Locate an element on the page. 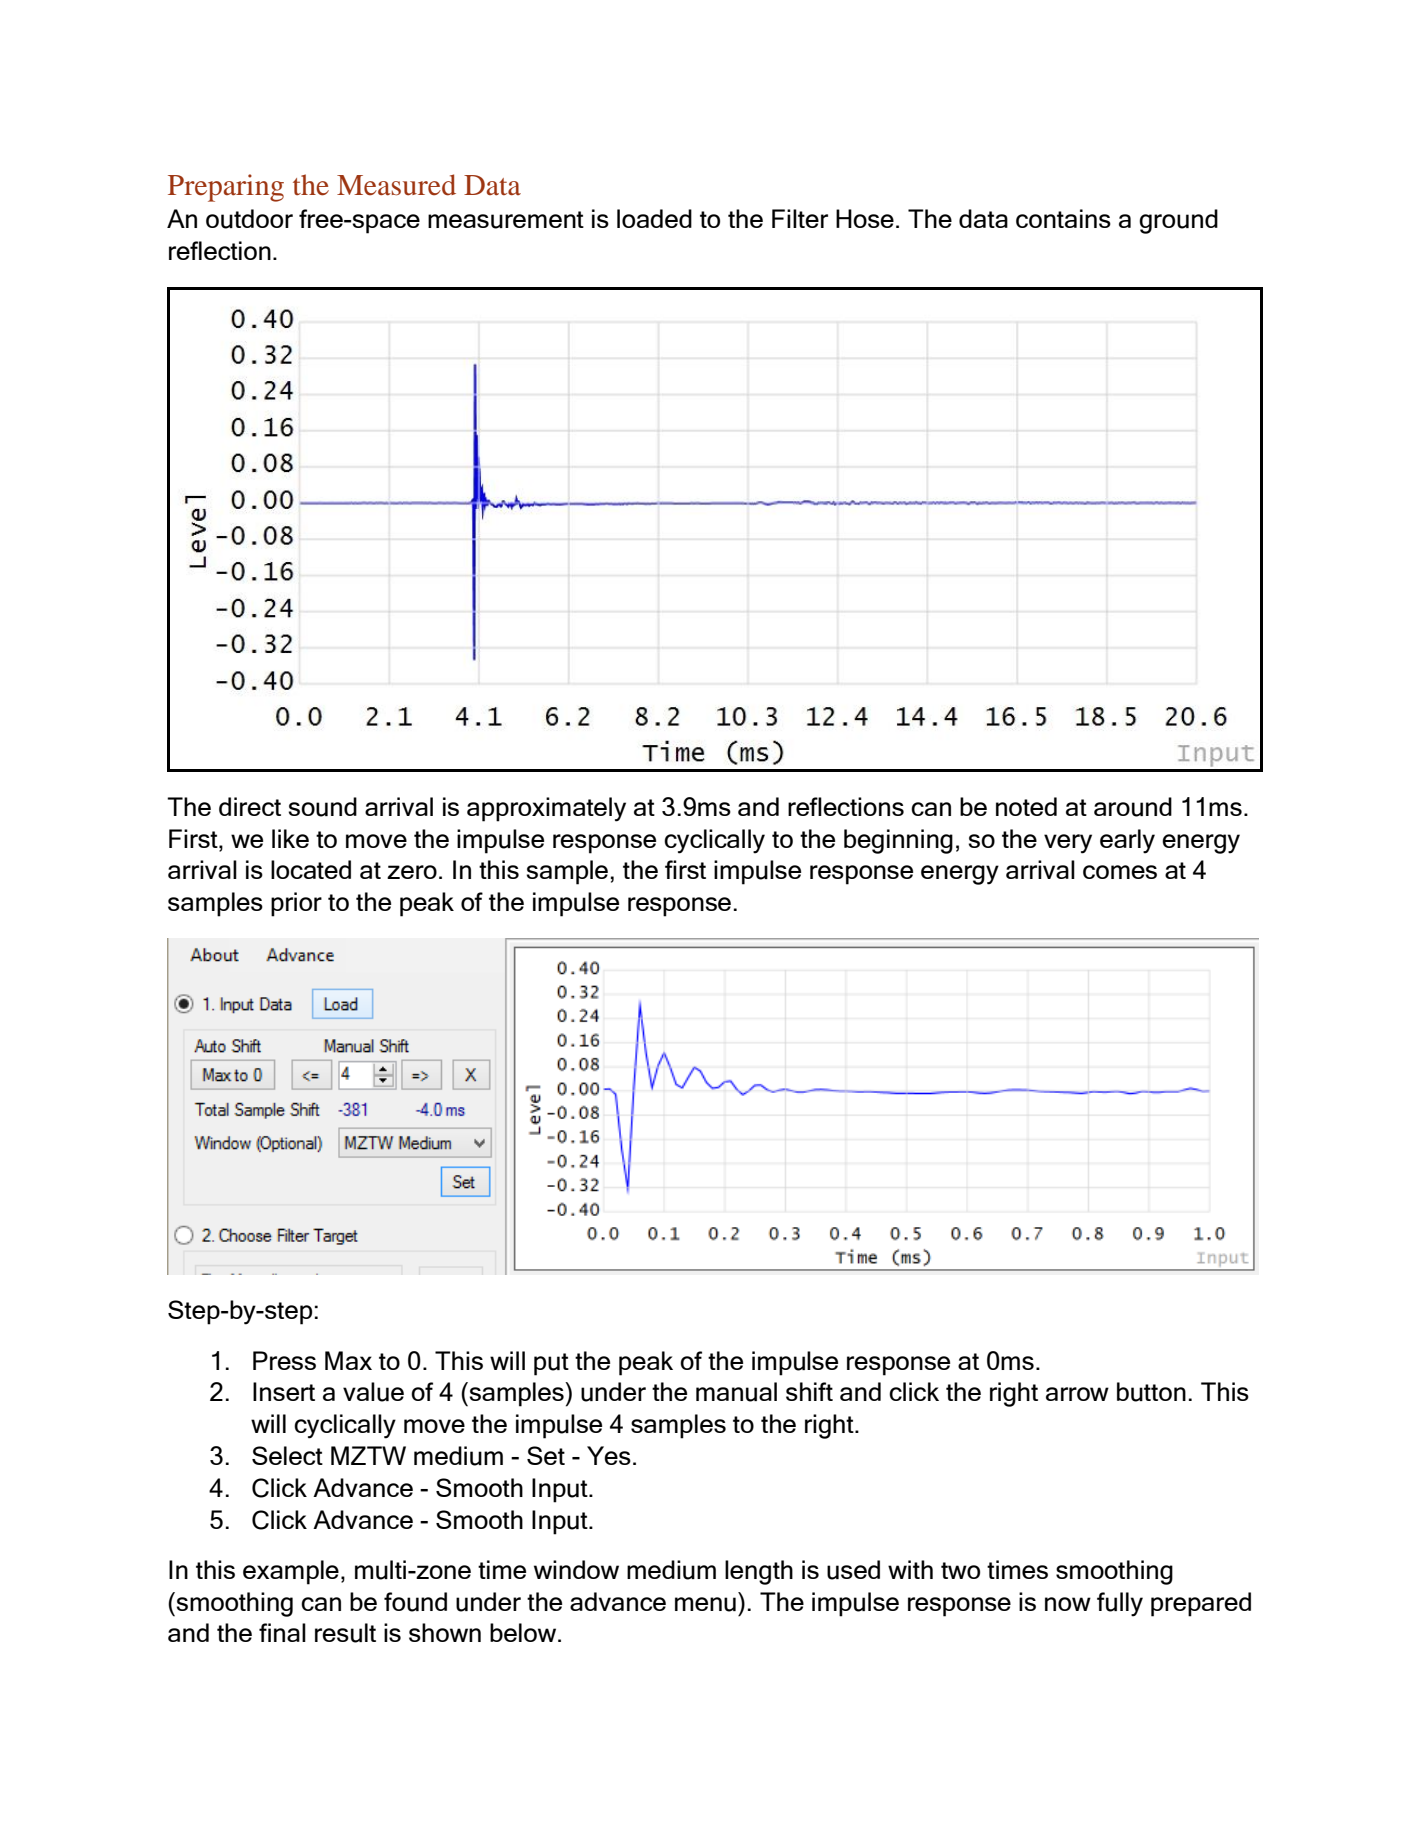 The image size is (1424, 1843). loaded is located at coordinates (654, 218).
